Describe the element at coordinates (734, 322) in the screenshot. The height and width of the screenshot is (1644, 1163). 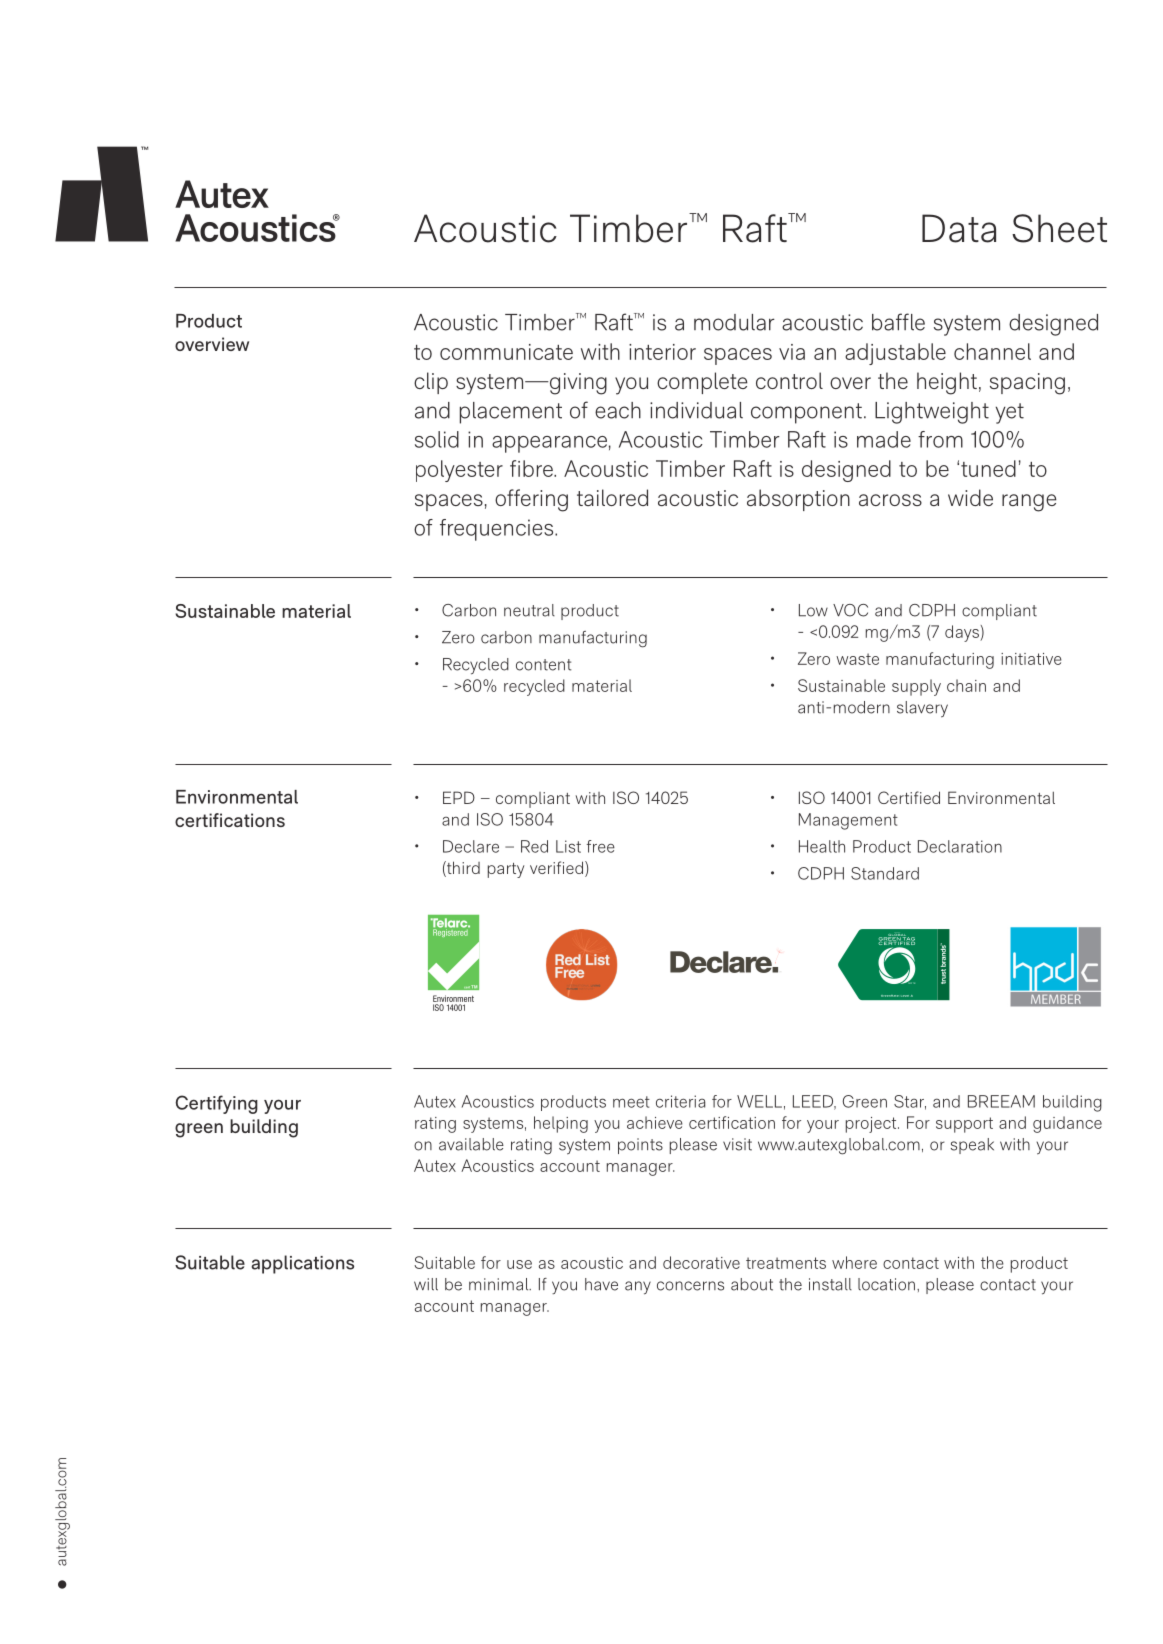
I see `modular` at that location.
